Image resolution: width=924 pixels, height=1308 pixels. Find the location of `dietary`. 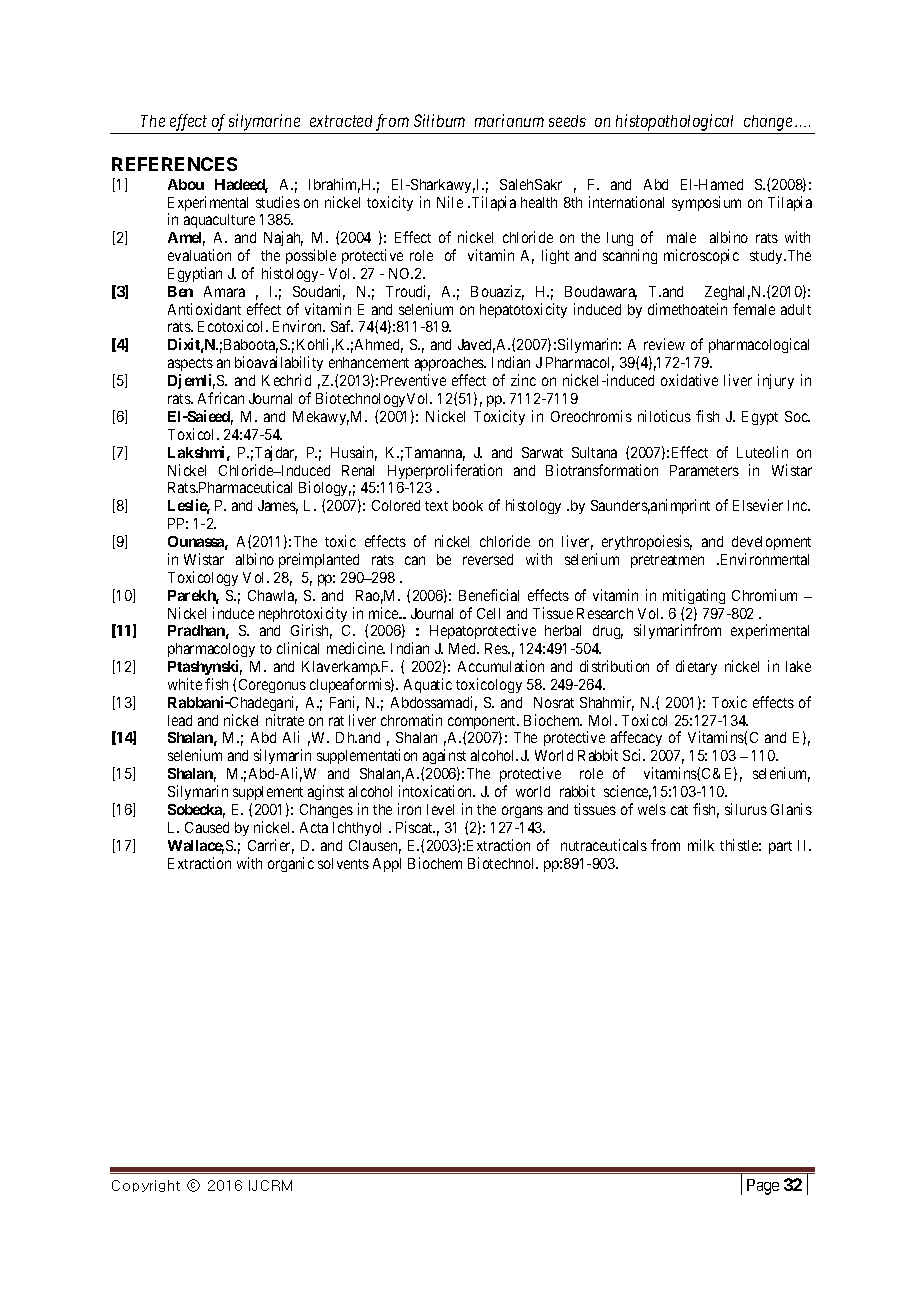

dietary is located at coordinates (696, 667).
